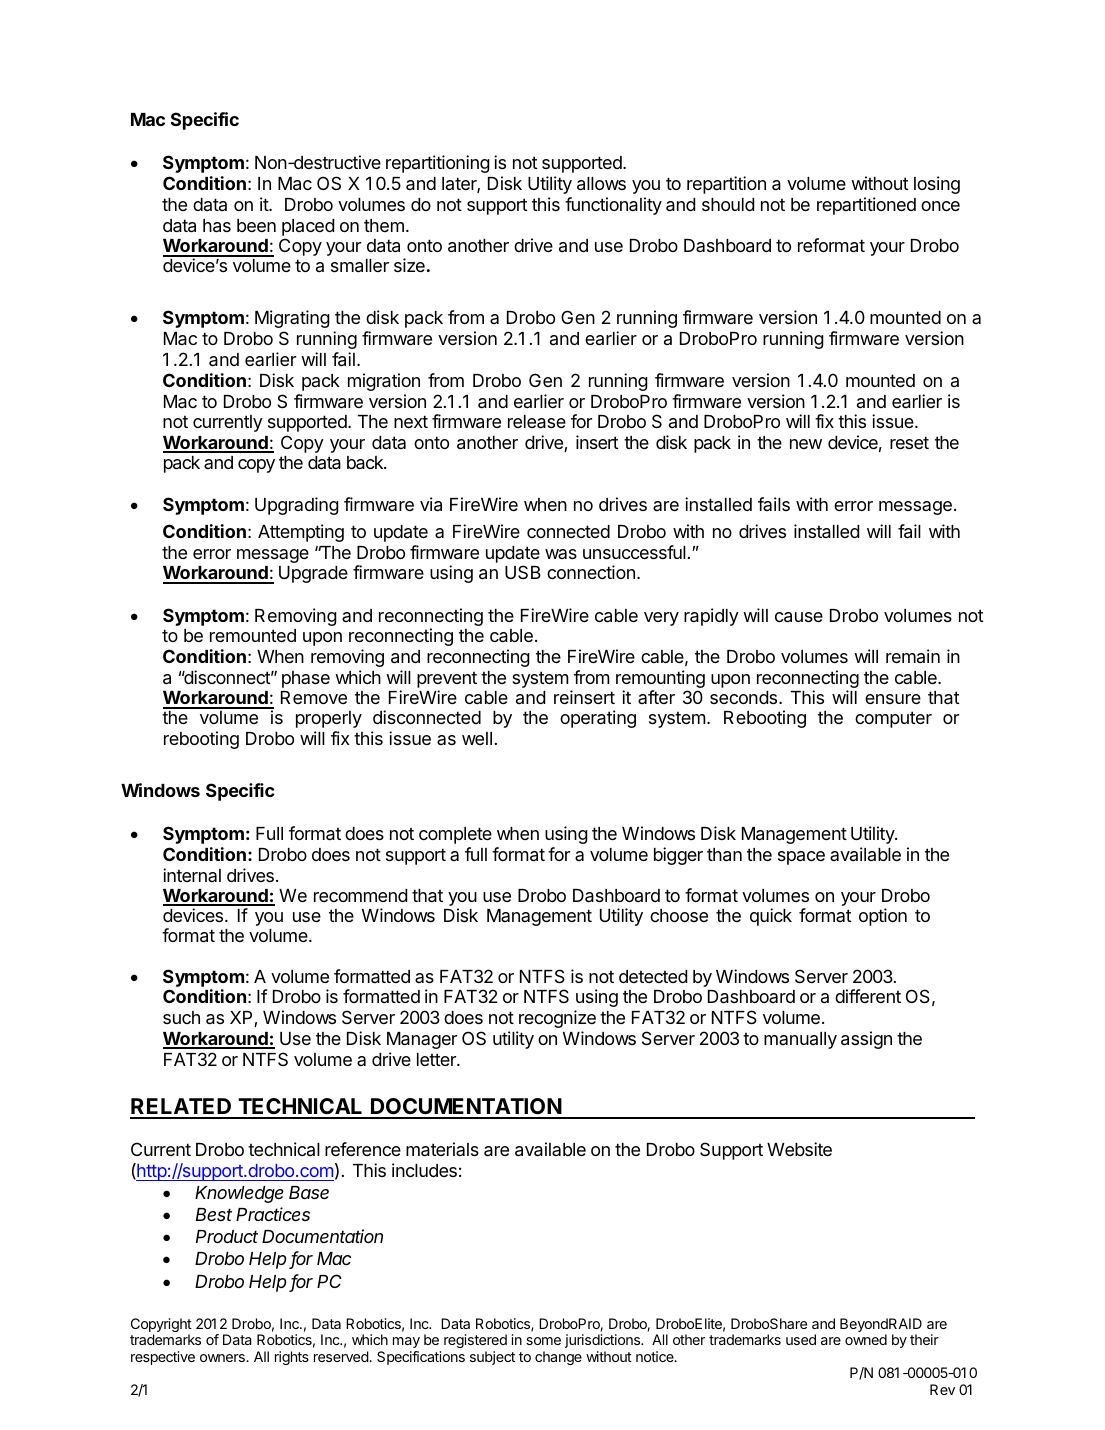 The height and width of the screenshot is (1430, 1105). I want to click on release, so click(537, 422).
